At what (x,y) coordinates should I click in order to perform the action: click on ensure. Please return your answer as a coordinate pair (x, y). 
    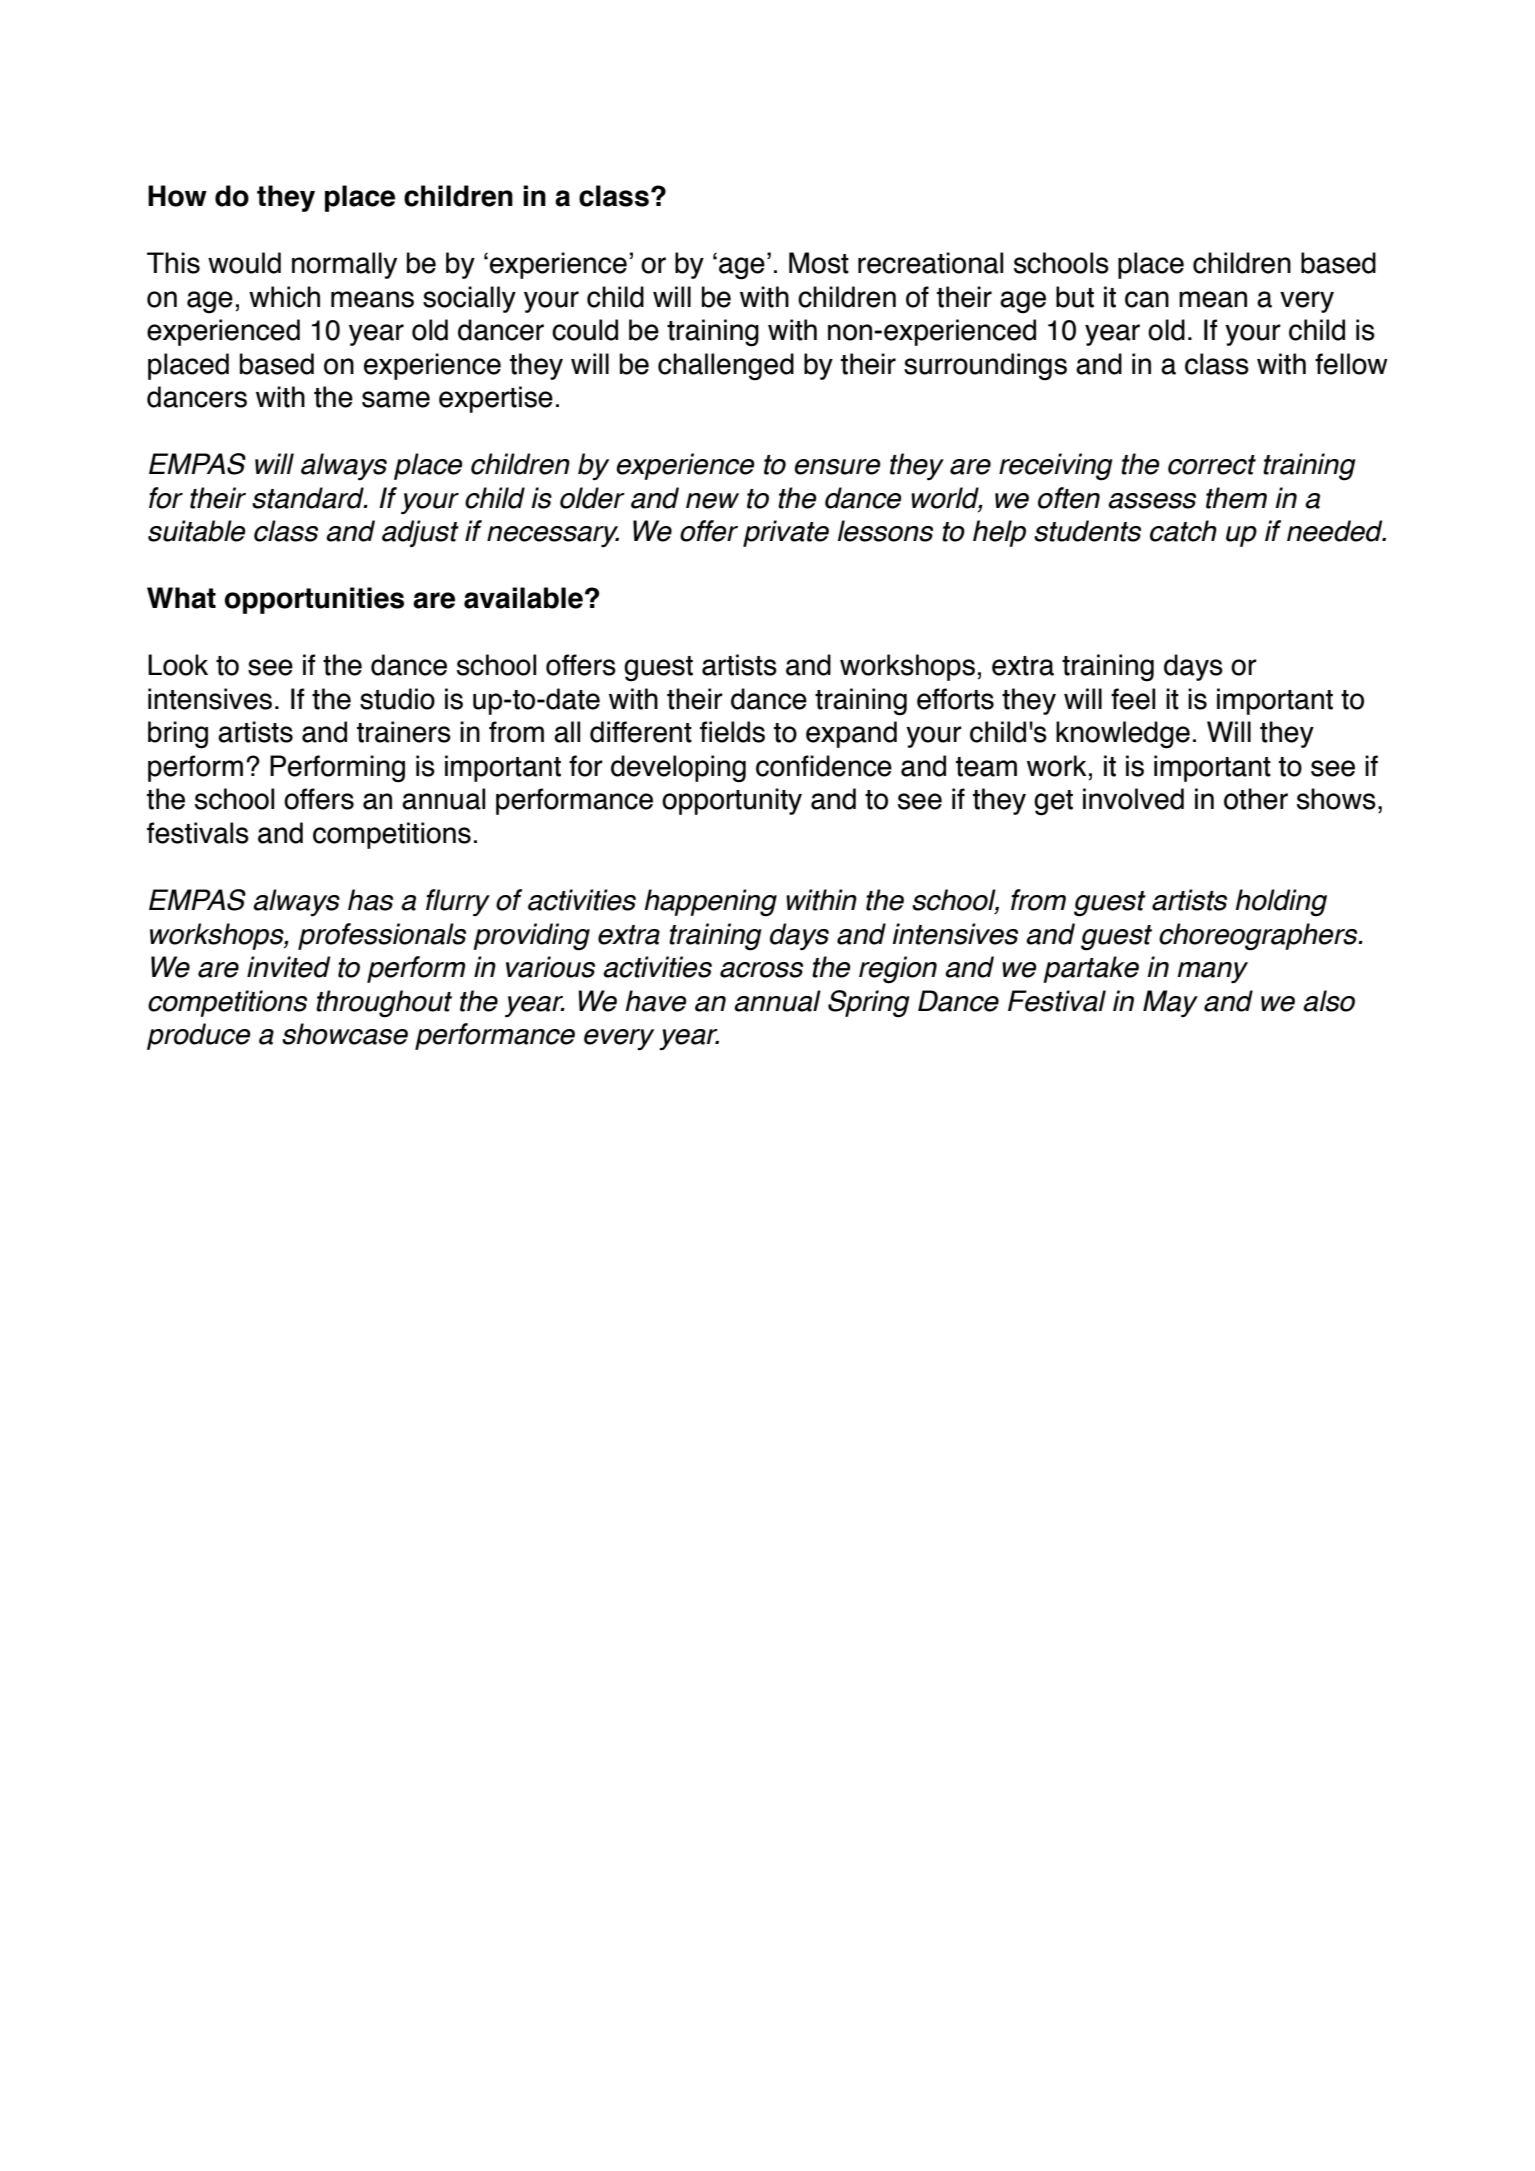
    Looking at the image, I should click on (837, 467).
